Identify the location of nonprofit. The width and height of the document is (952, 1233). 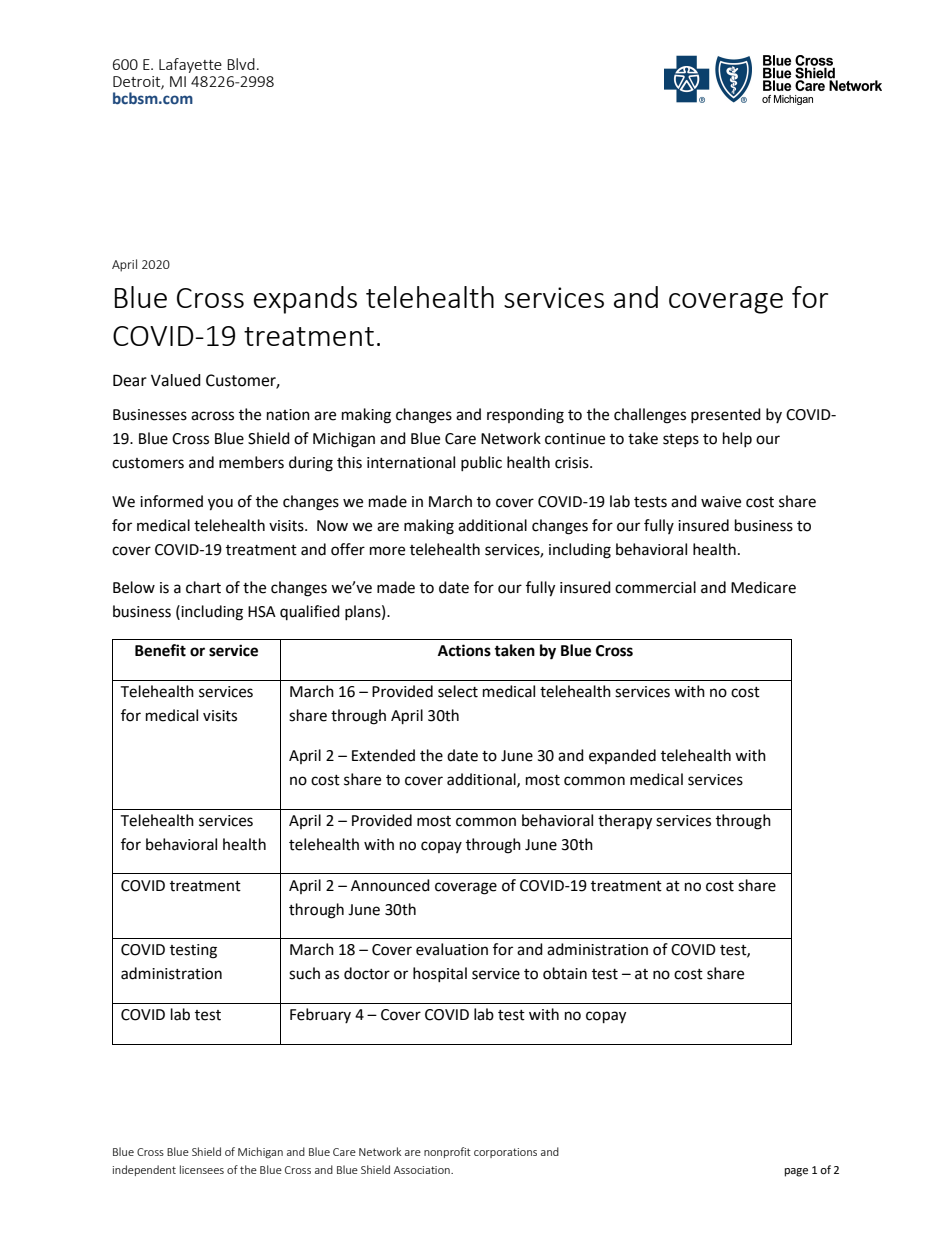
(447, 1152).
